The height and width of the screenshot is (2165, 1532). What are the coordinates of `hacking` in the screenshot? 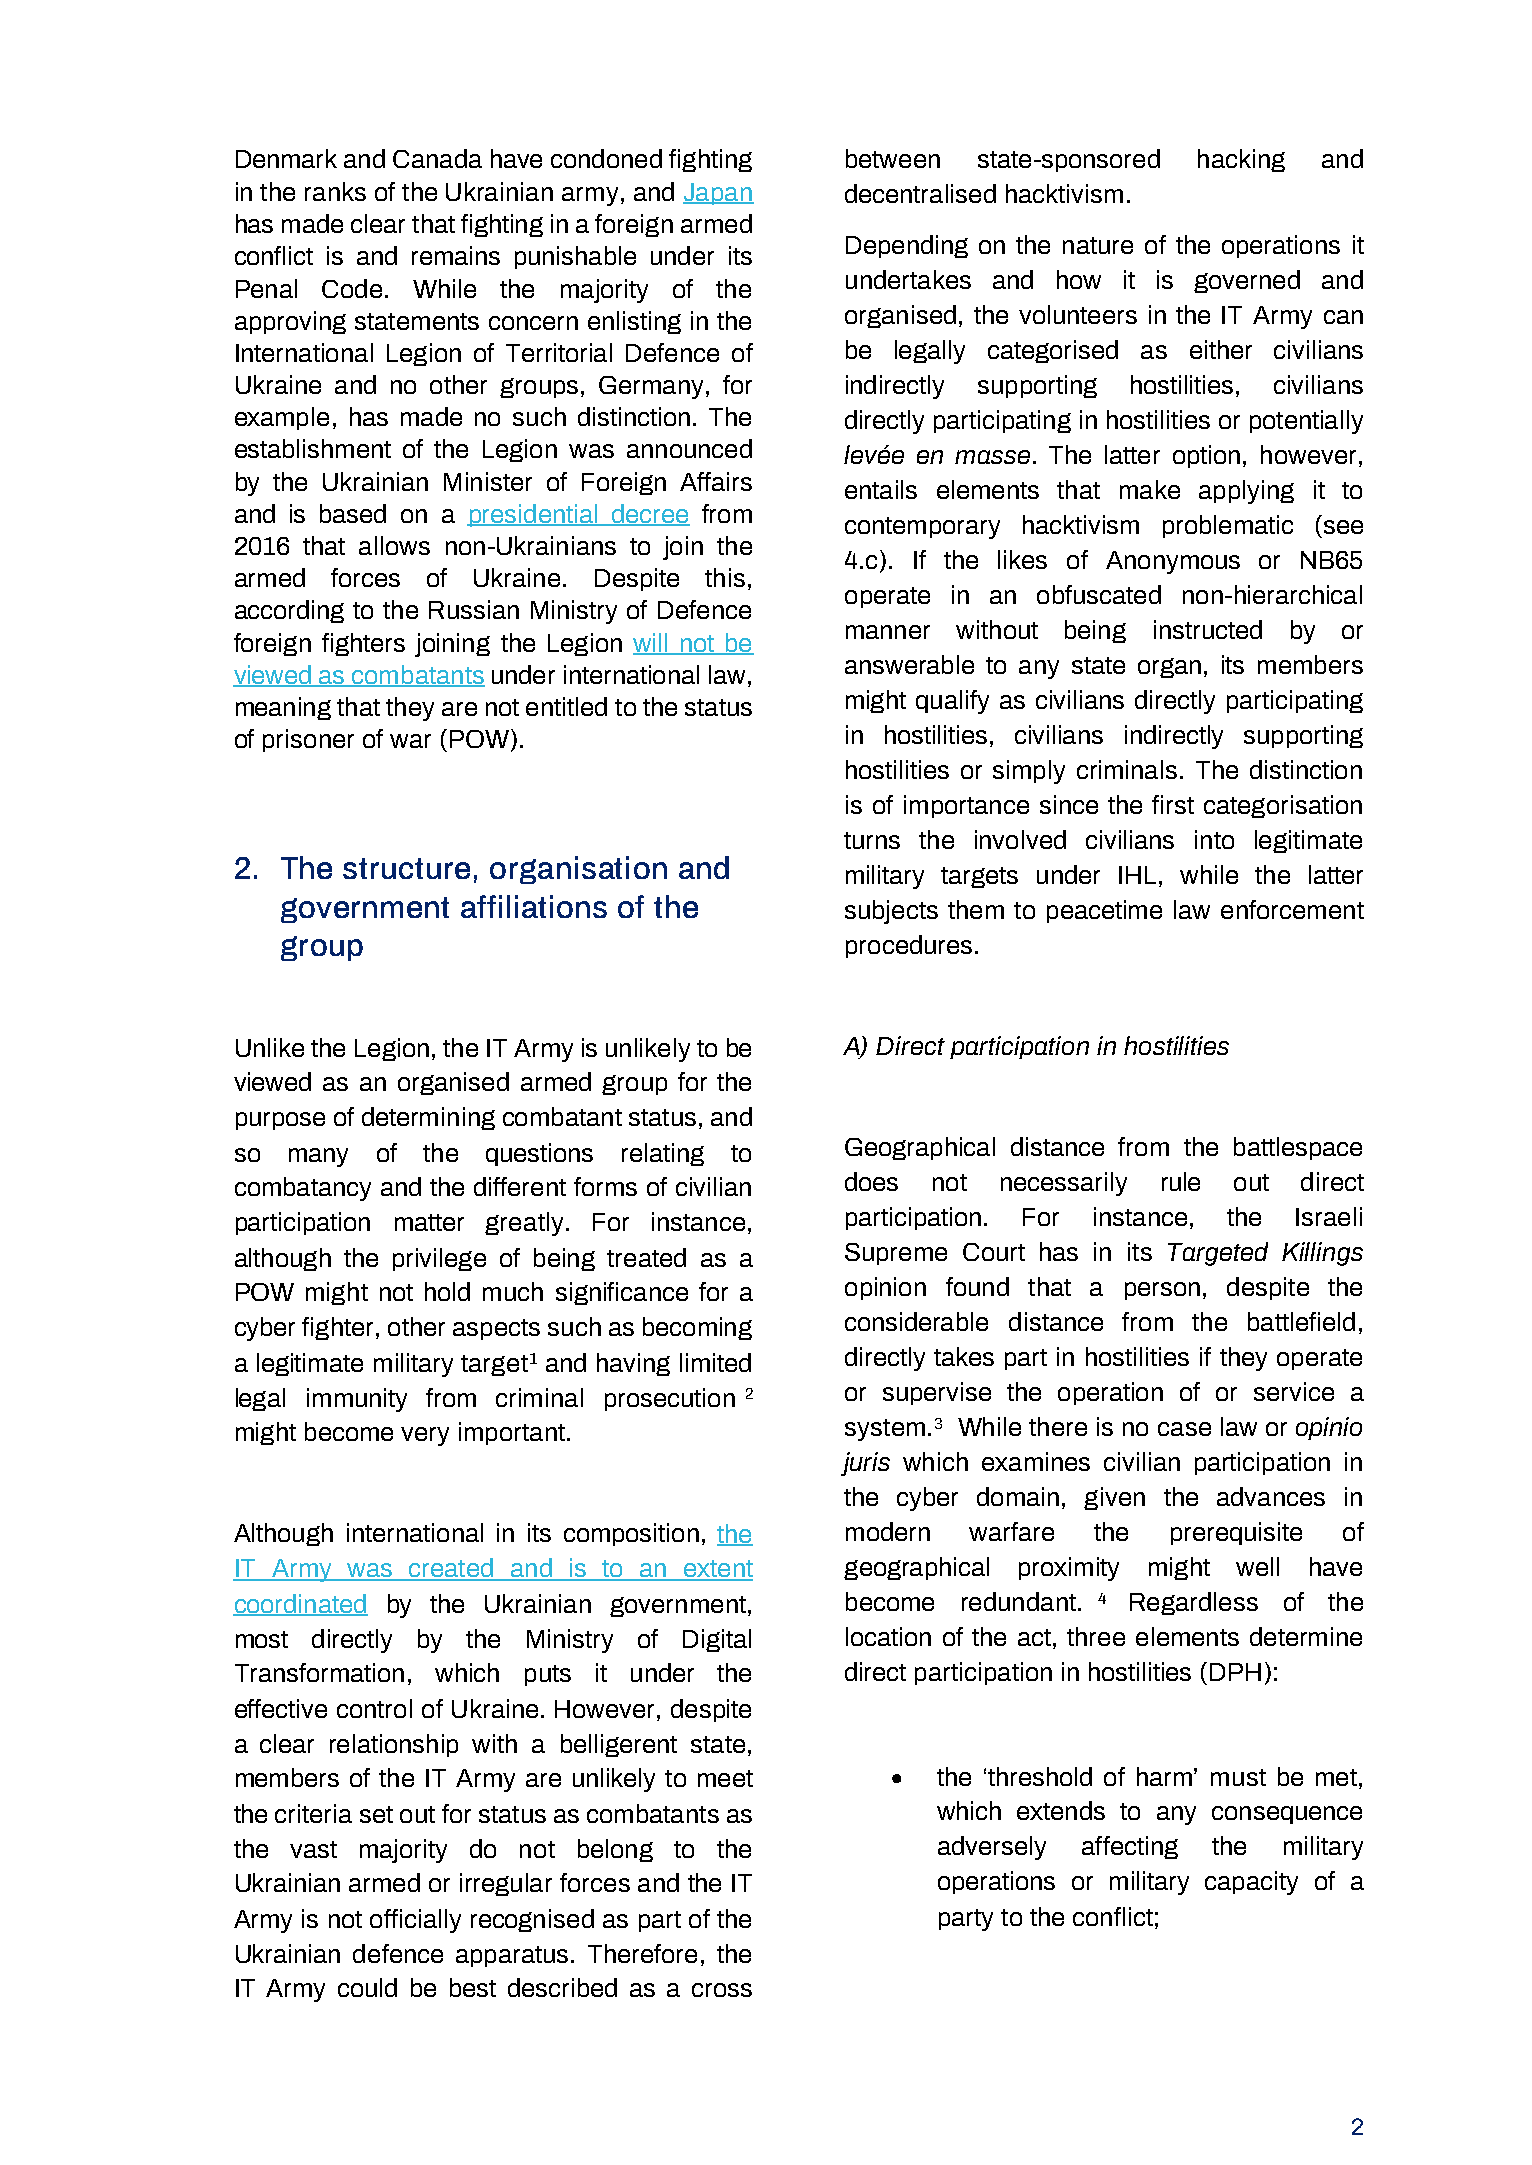 It's located at (1241, 160).
